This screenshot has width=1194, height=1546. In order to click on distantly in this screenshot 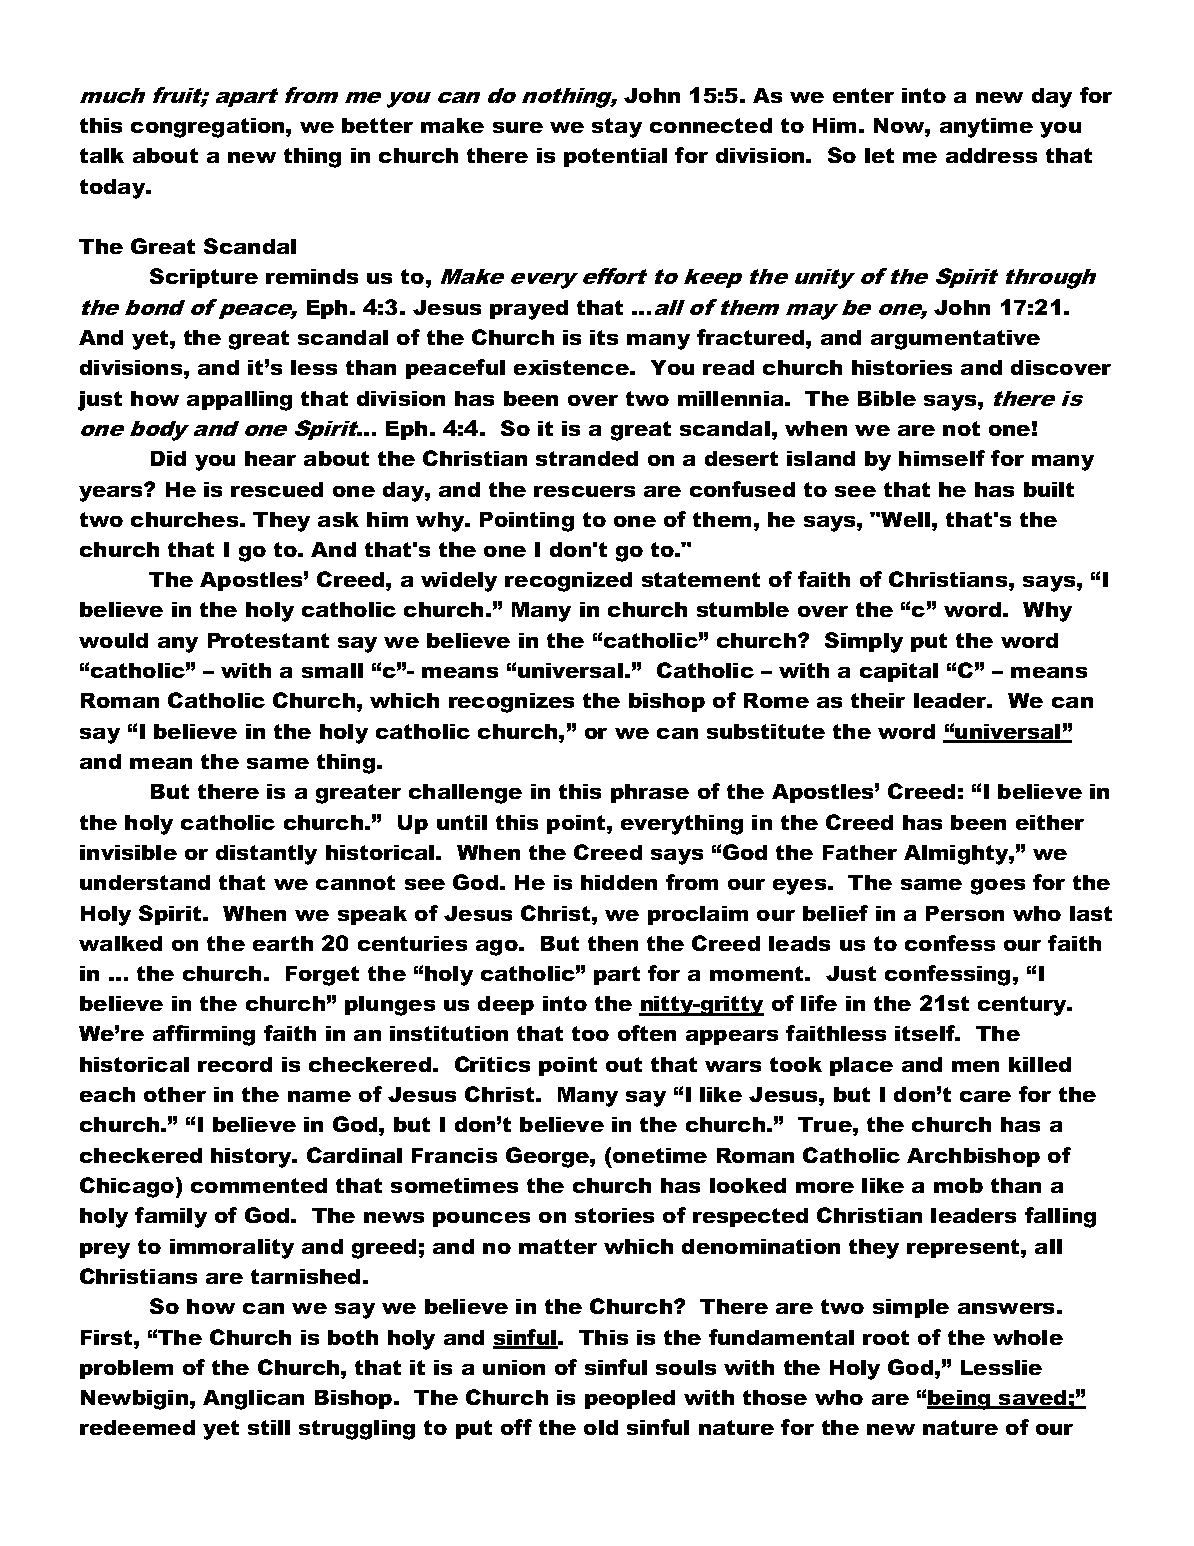, I will do `click(266, 855)`.
